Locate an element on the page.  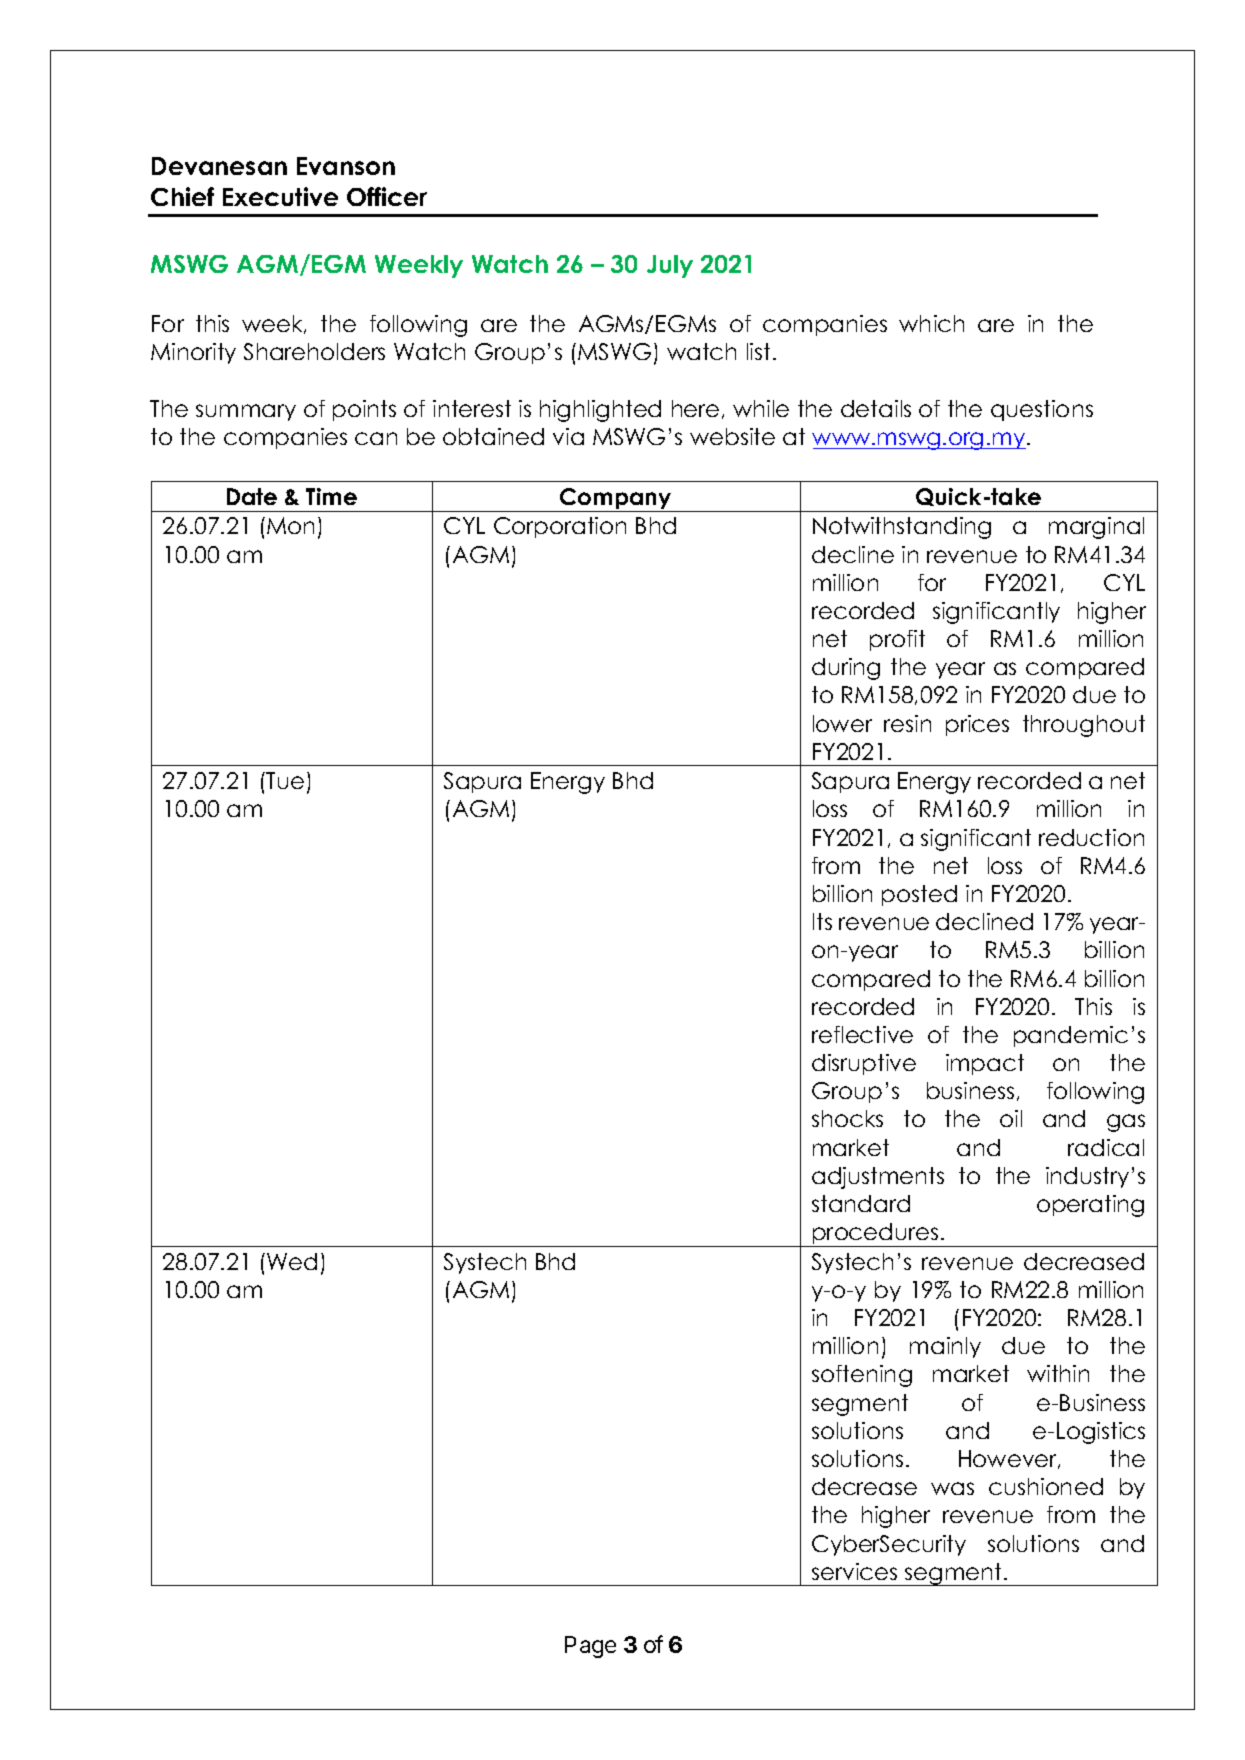
posted is located at coordinates (919, 895).
